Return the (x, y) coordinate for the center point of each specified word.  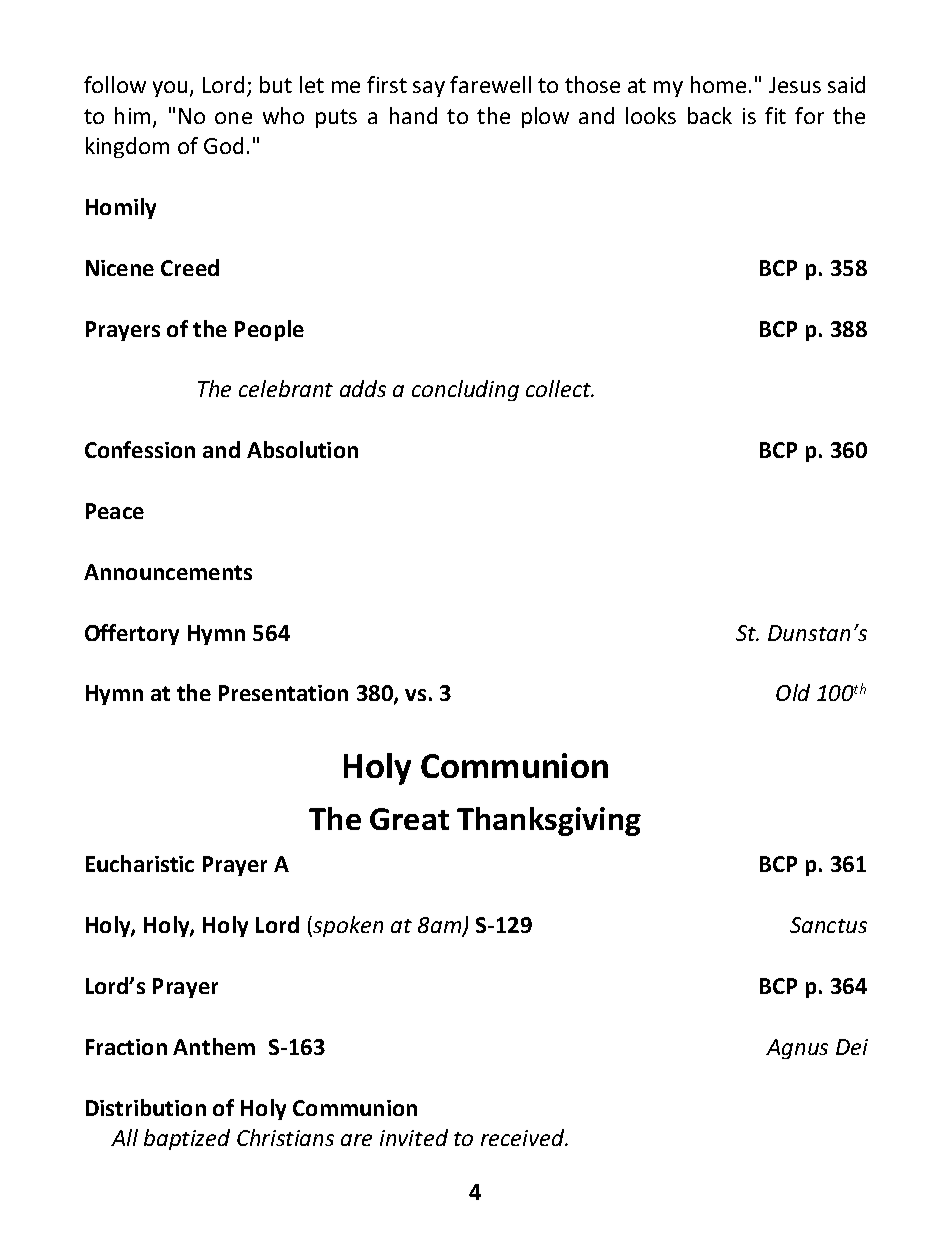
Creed (190, 267)
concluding (465, 390)
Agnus (797, 1049)
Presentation (283, 693)
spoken (347, 926)
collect (559, 388)
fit (775, 115)
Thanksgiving (549, 821)
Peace (115, 511)
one (233, 118)
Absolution (302, 449)
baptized (187, 1139)
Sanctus (828, 925)
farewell (490, 84)
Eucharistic (140, 863)
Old (793, 692)
